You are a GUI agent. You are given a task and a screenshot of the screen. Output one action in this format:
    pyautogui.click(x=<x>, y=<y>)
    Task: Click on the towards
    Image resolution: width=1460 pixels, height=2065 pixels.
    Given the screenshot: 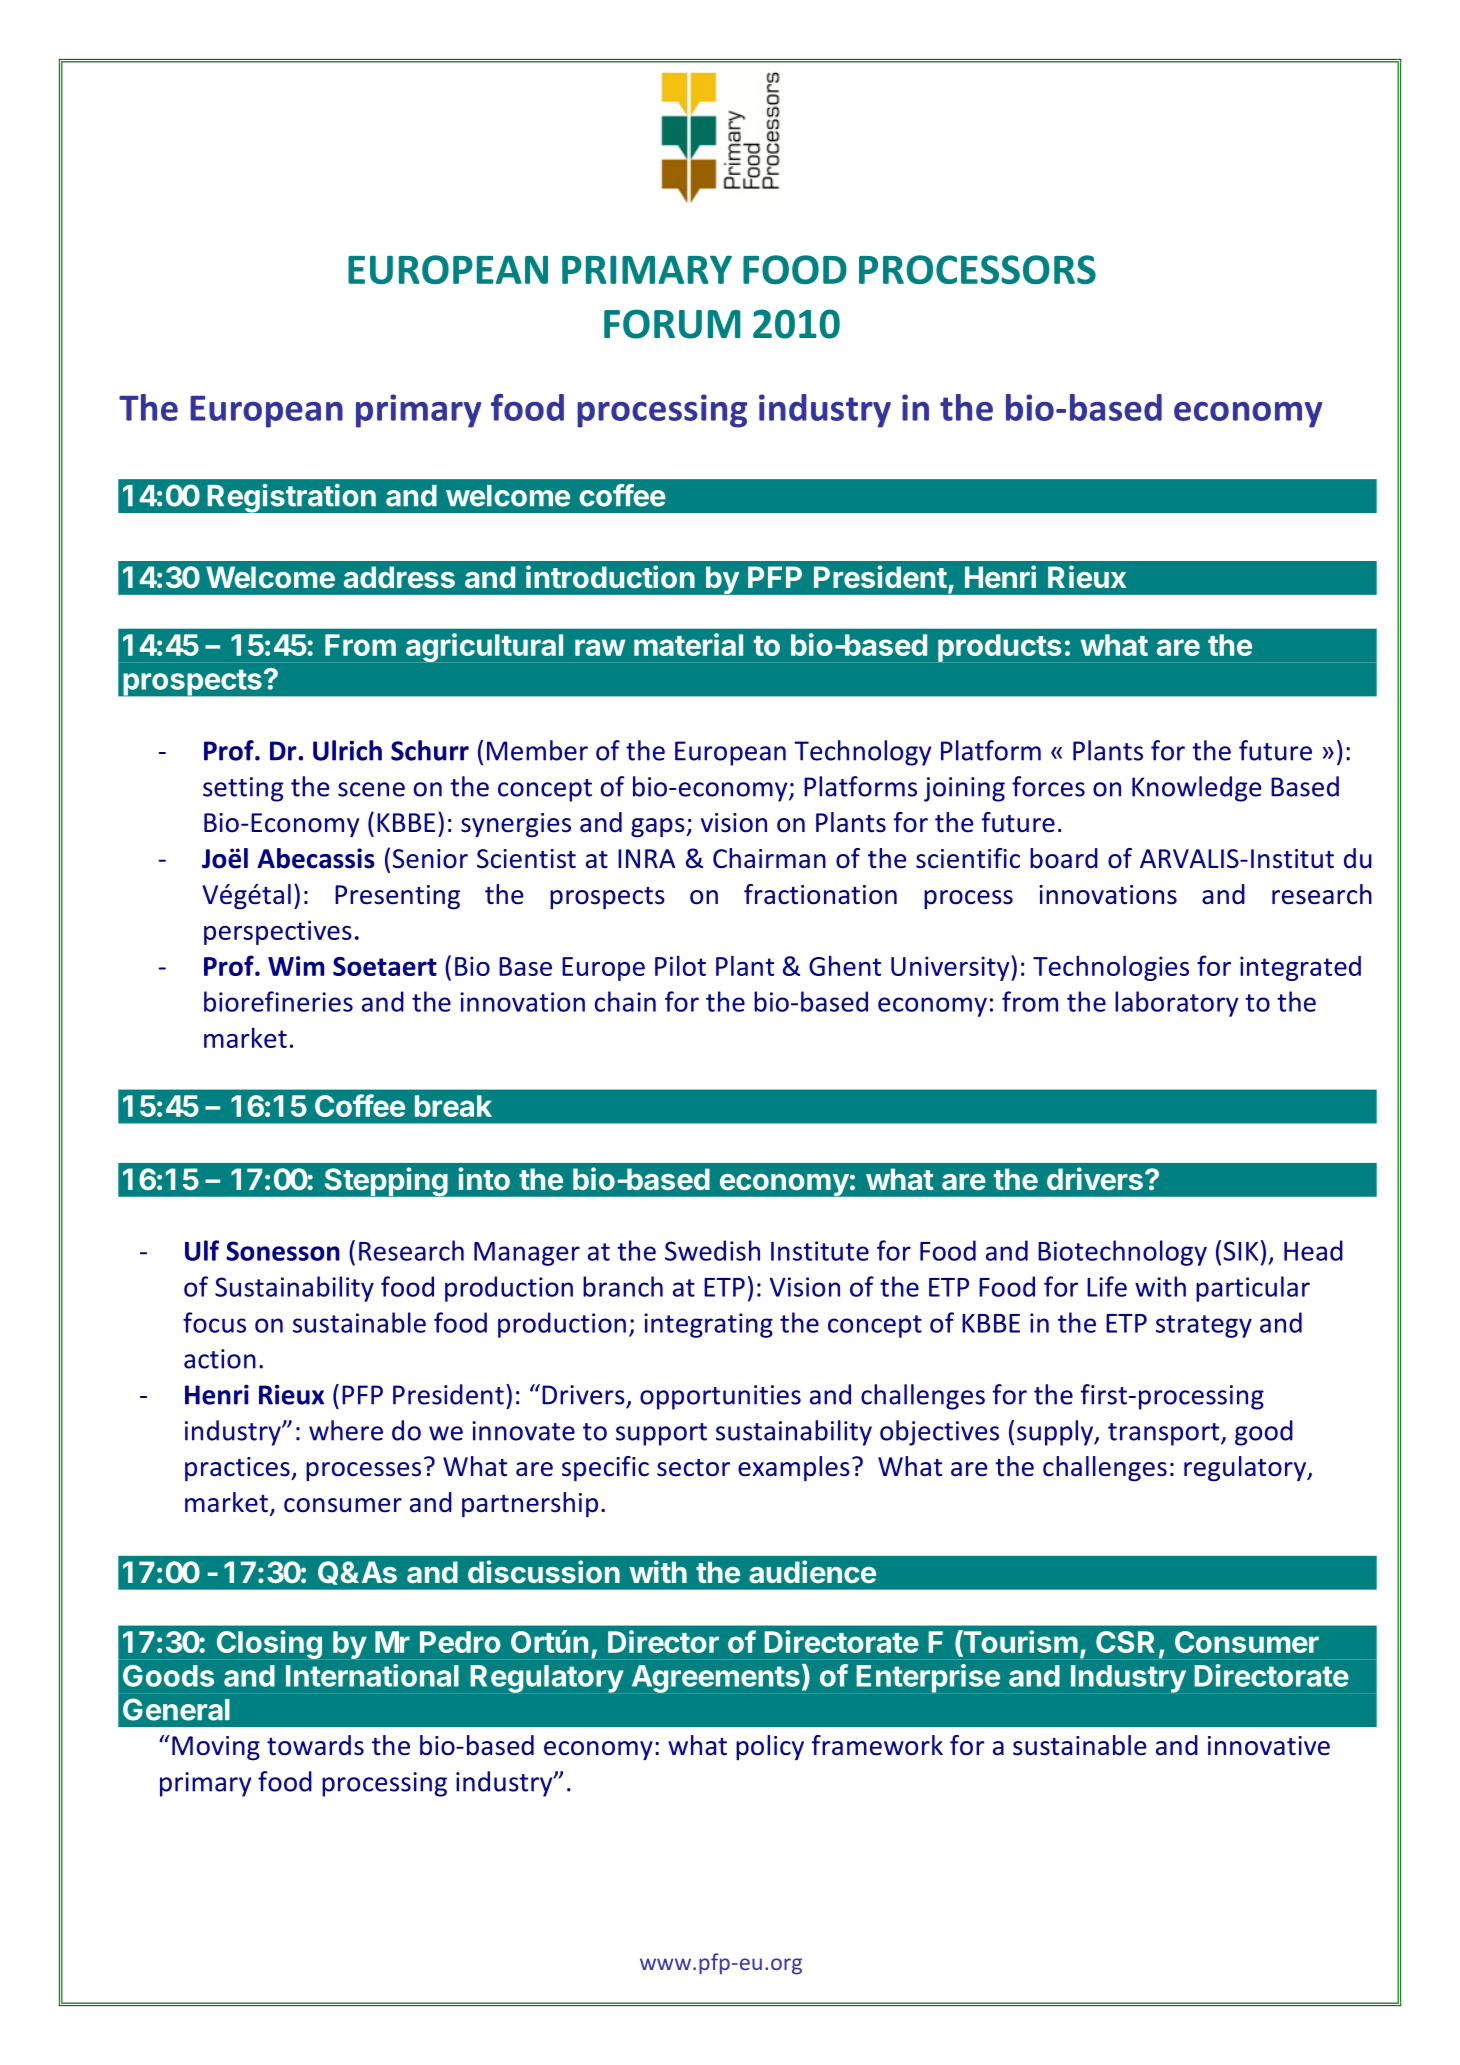 What is the action you would take?
    pyautogui.click(x=315, y=1745)
